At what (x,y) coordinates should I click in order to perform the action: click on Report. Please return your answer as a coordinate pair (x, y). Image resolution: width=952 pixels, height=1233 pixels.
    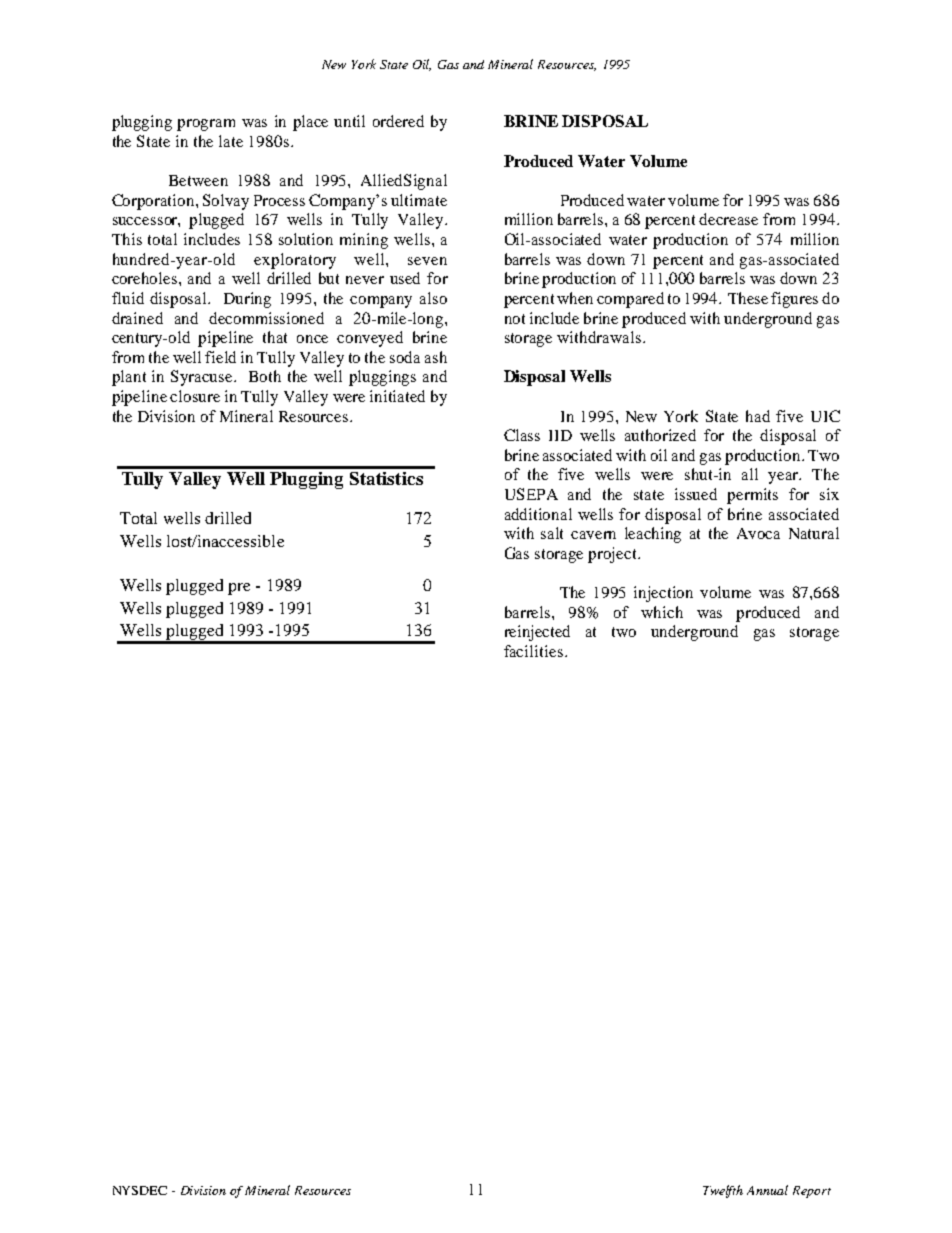
    Looking at the image, I should click on (812, 1192).
